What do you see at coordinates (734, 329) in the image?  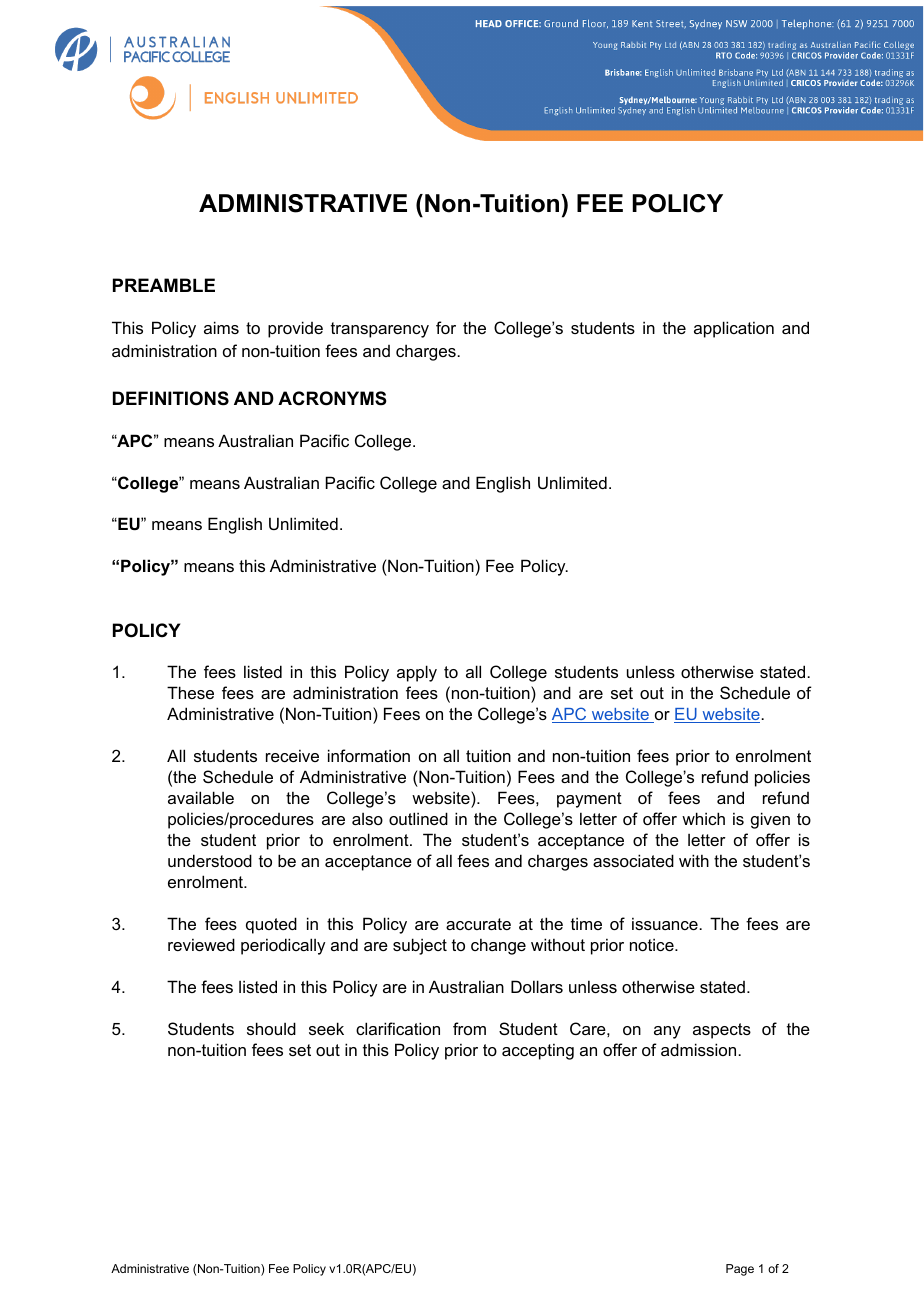 I see `application` at bounding box center [734, 329].
